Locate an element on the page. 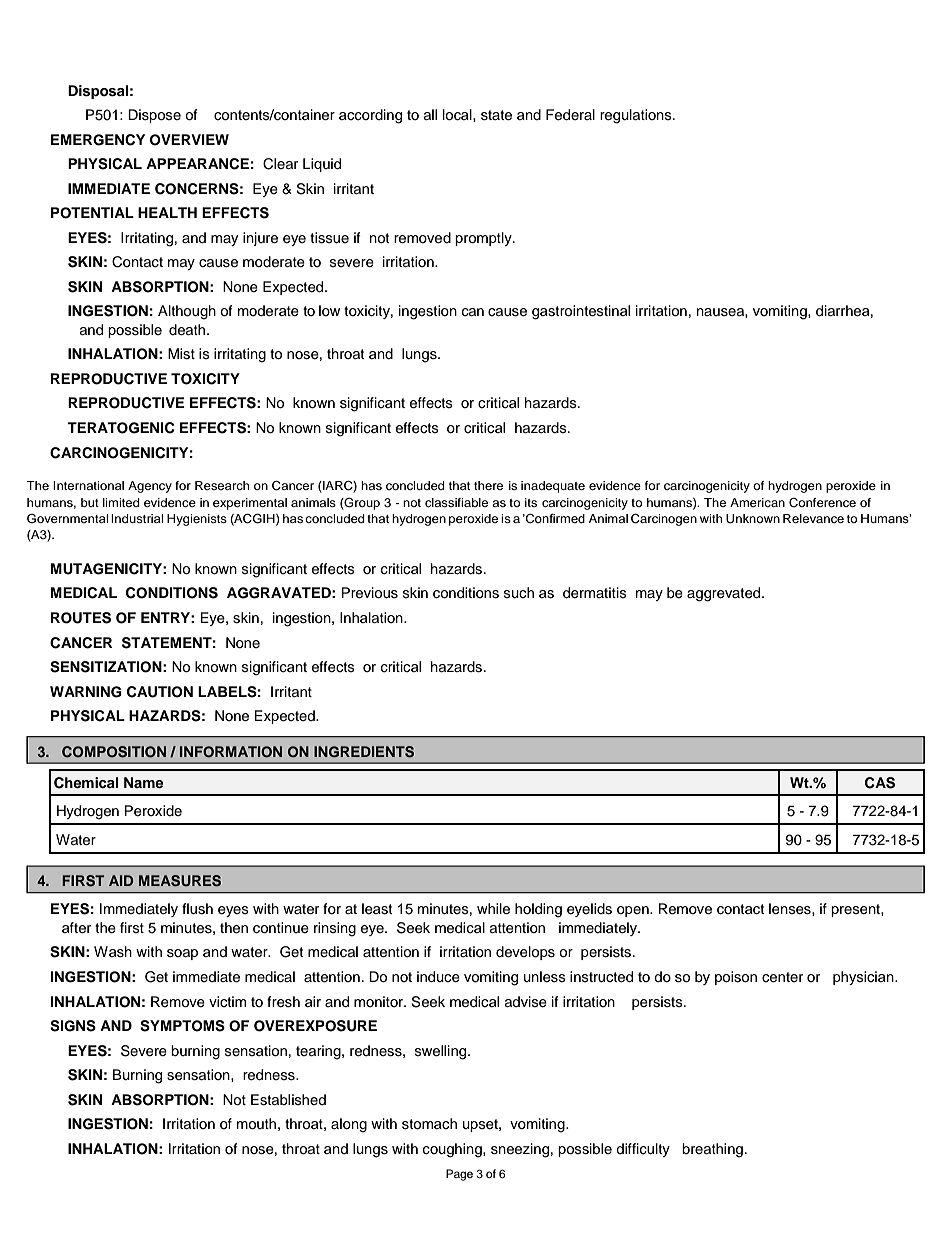 Image resolution: width=952 pixels, height=1233 pixels. all is located at coordinates (430, 114).
